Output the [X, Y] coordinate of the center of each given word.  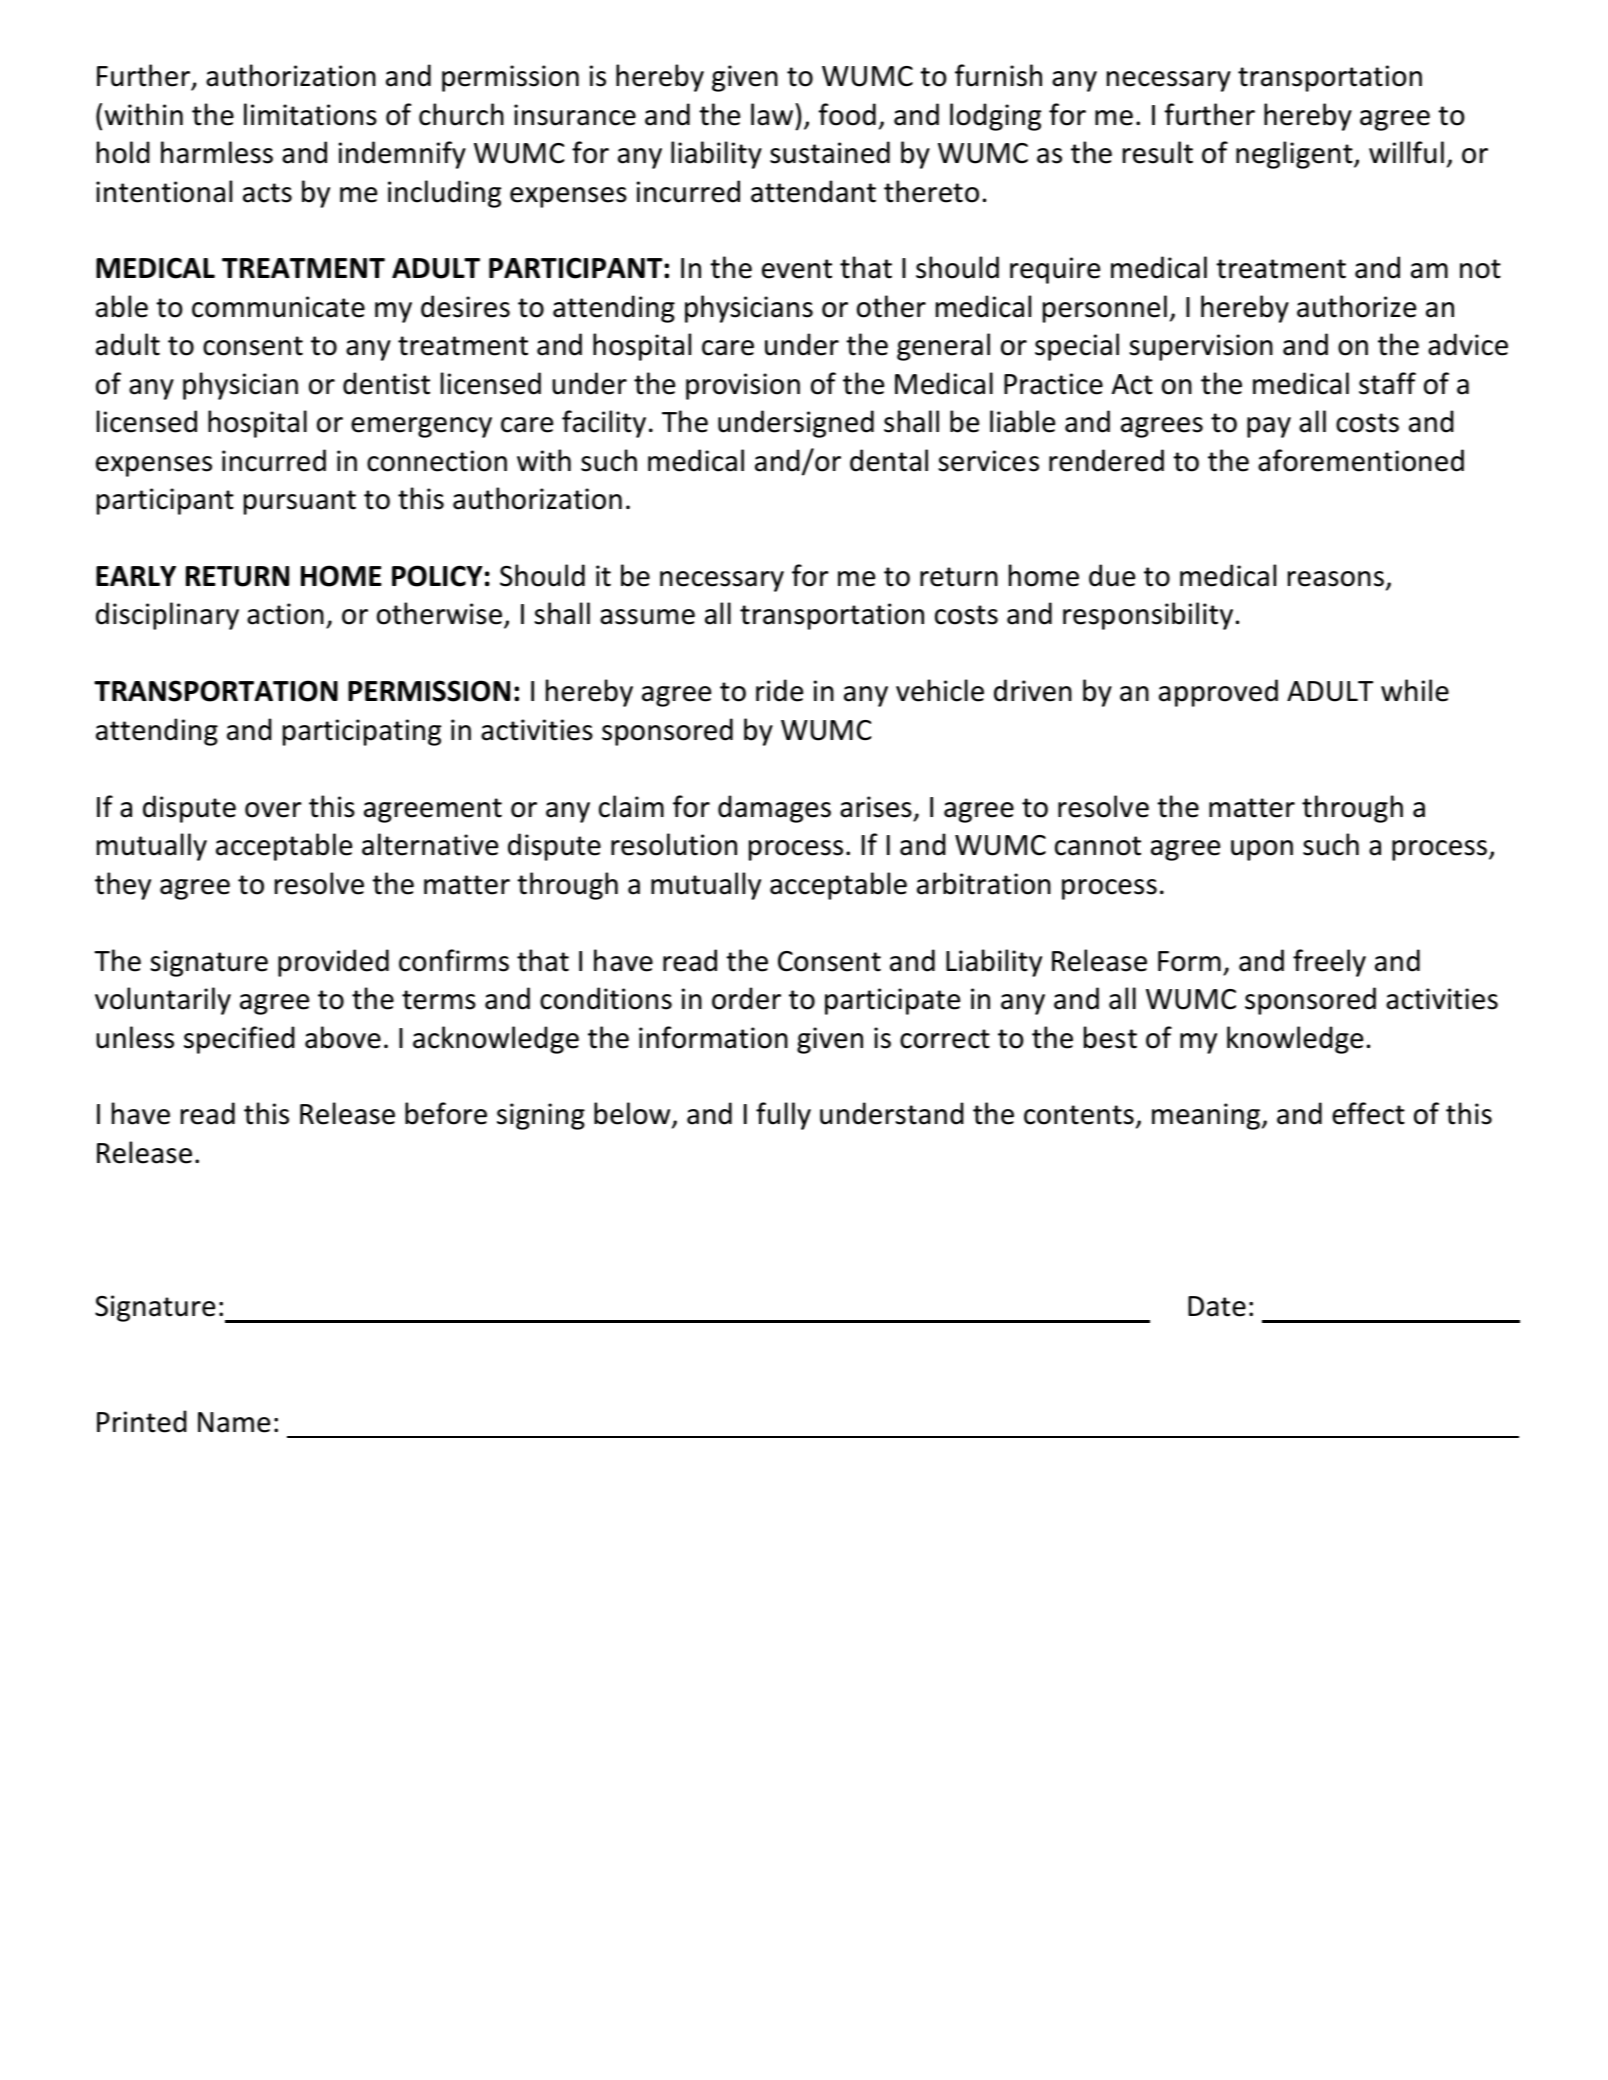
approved [1218, 693]
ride [779, 690]
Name [234, 1422]
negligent [1295, 155]
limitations [310, 114]
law [773, 114]
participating [362, 732]
